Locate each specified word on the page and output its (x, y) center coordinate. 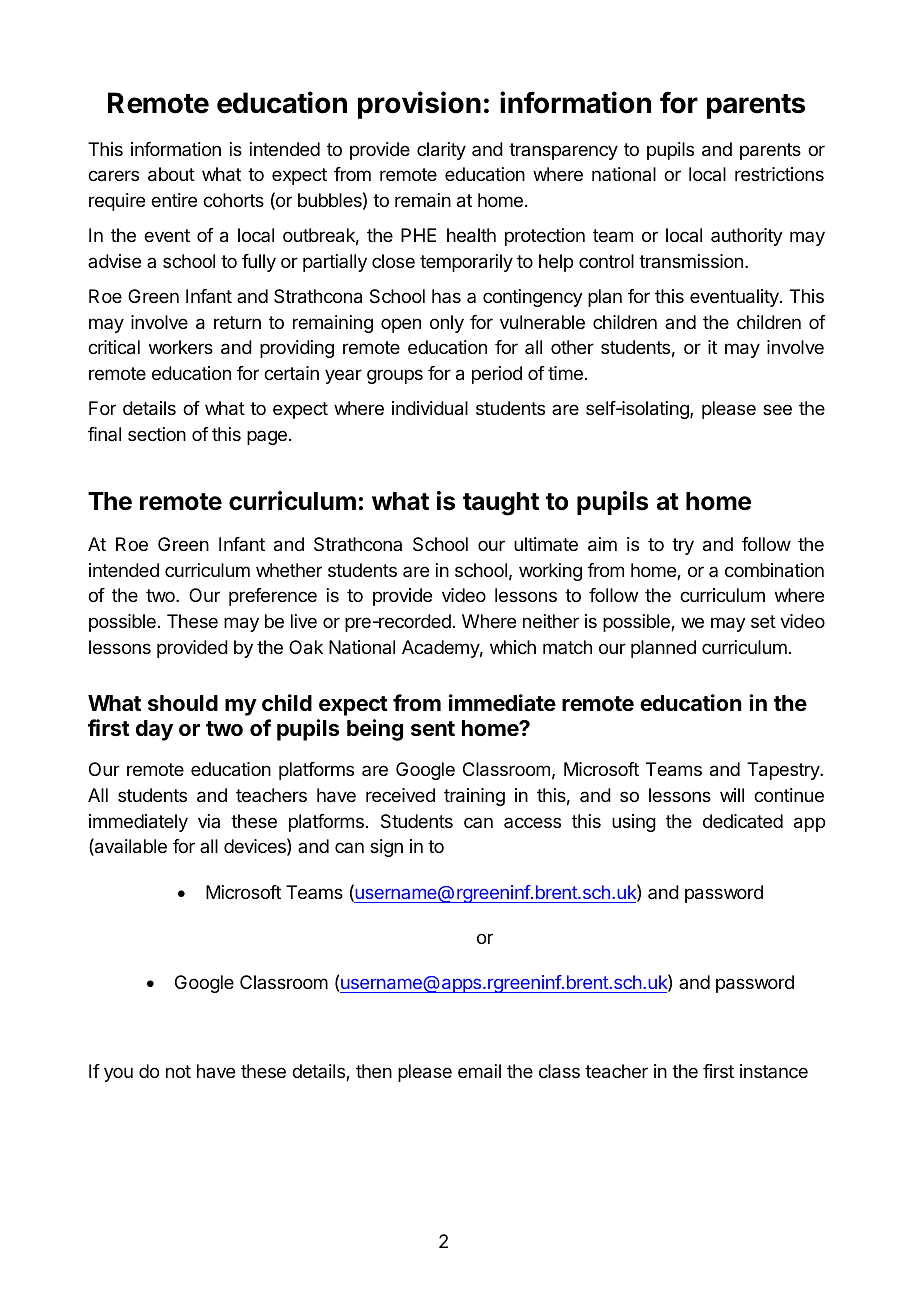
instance (774, 1071)
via (209, 821)
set (763, 621)
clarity (441, 151)
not (178, 1071)
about (171, 174)
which (513, 647)
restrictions (779, 174)
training (474, 797)
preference (273, 597)
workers (181, 347)
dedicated (743, 821)
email (479, 1071)
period (497, 375)
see (777, 409)
